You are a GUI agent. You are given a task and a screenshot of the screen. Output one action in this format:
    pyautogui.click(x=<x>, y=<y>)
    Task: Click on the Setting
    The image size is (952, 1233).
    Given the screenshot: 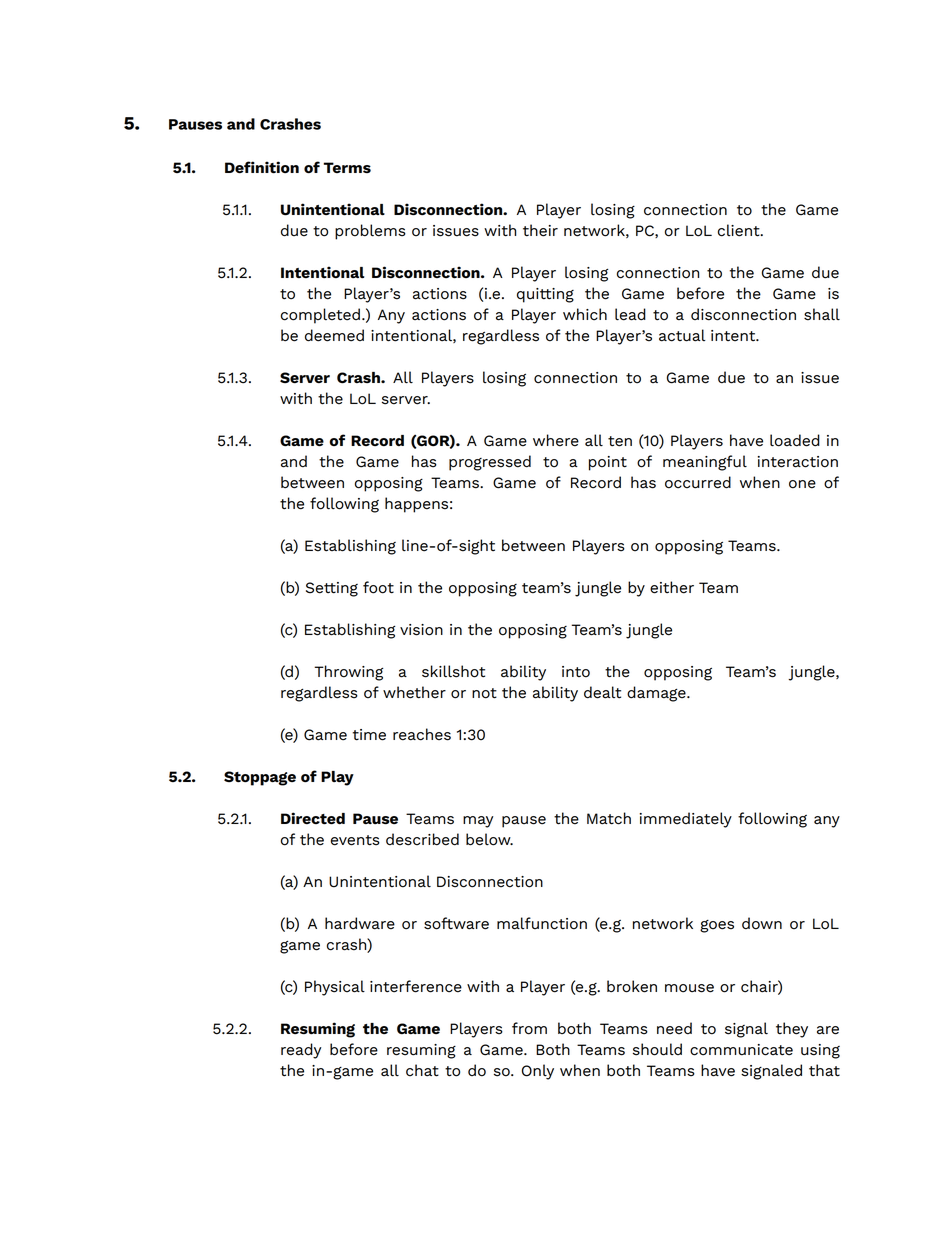 What is the action you would take?
    pyautogui.click(x=332, y=589)
